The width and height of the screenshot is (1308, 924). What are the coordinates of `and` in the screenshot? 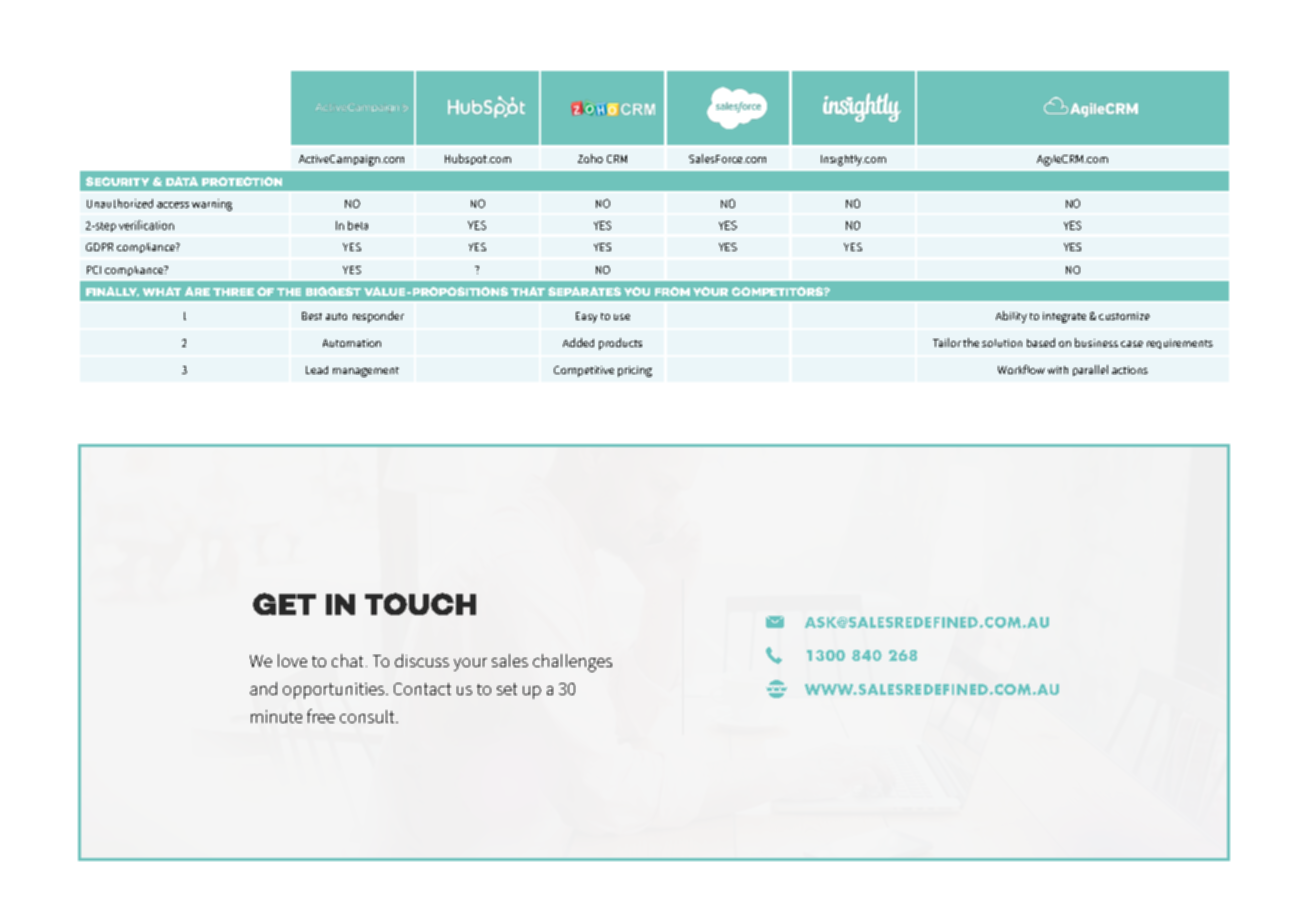 It's located at (263, 688).
